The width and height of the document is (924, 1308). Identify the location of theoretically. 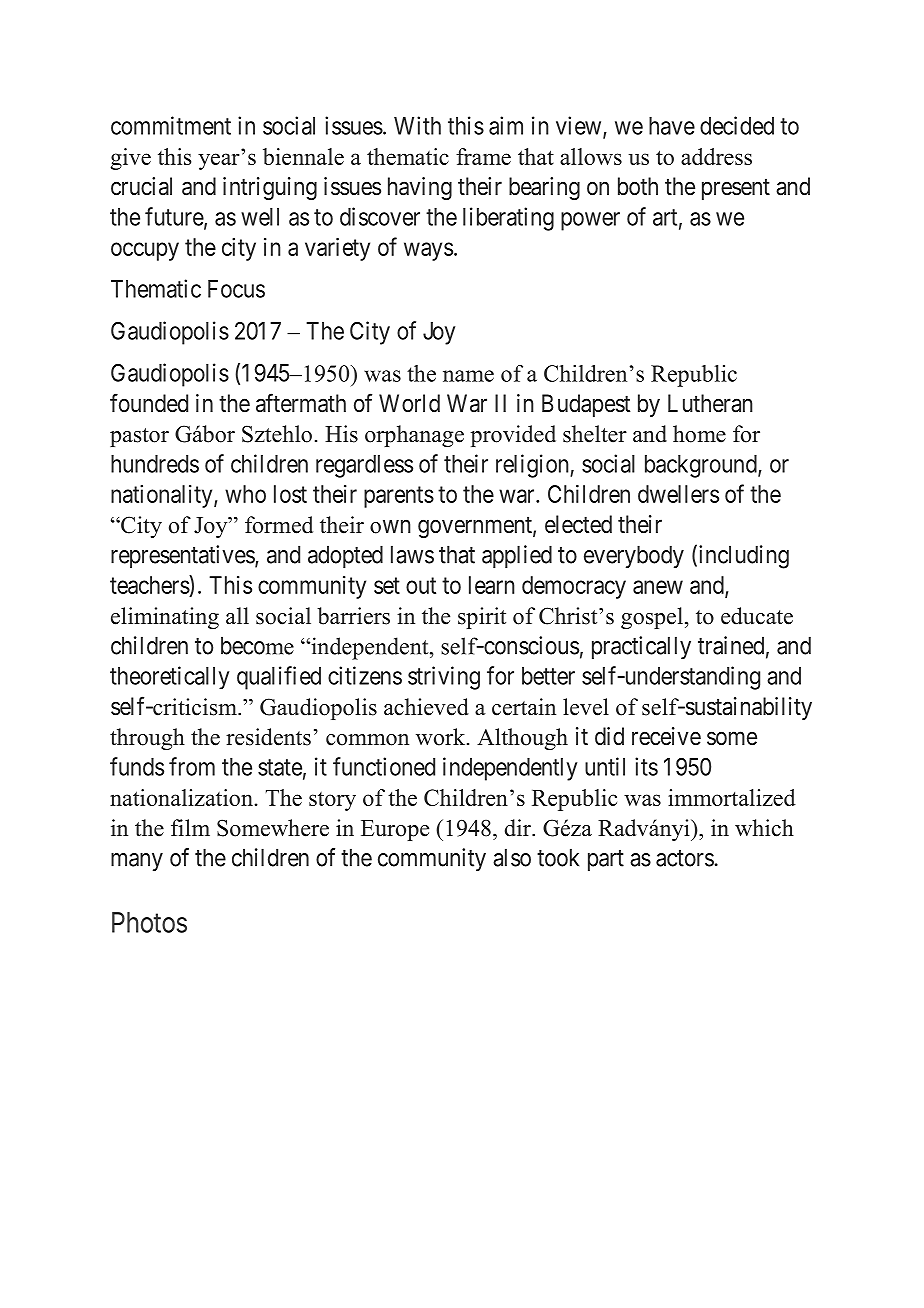
(169, 677).
